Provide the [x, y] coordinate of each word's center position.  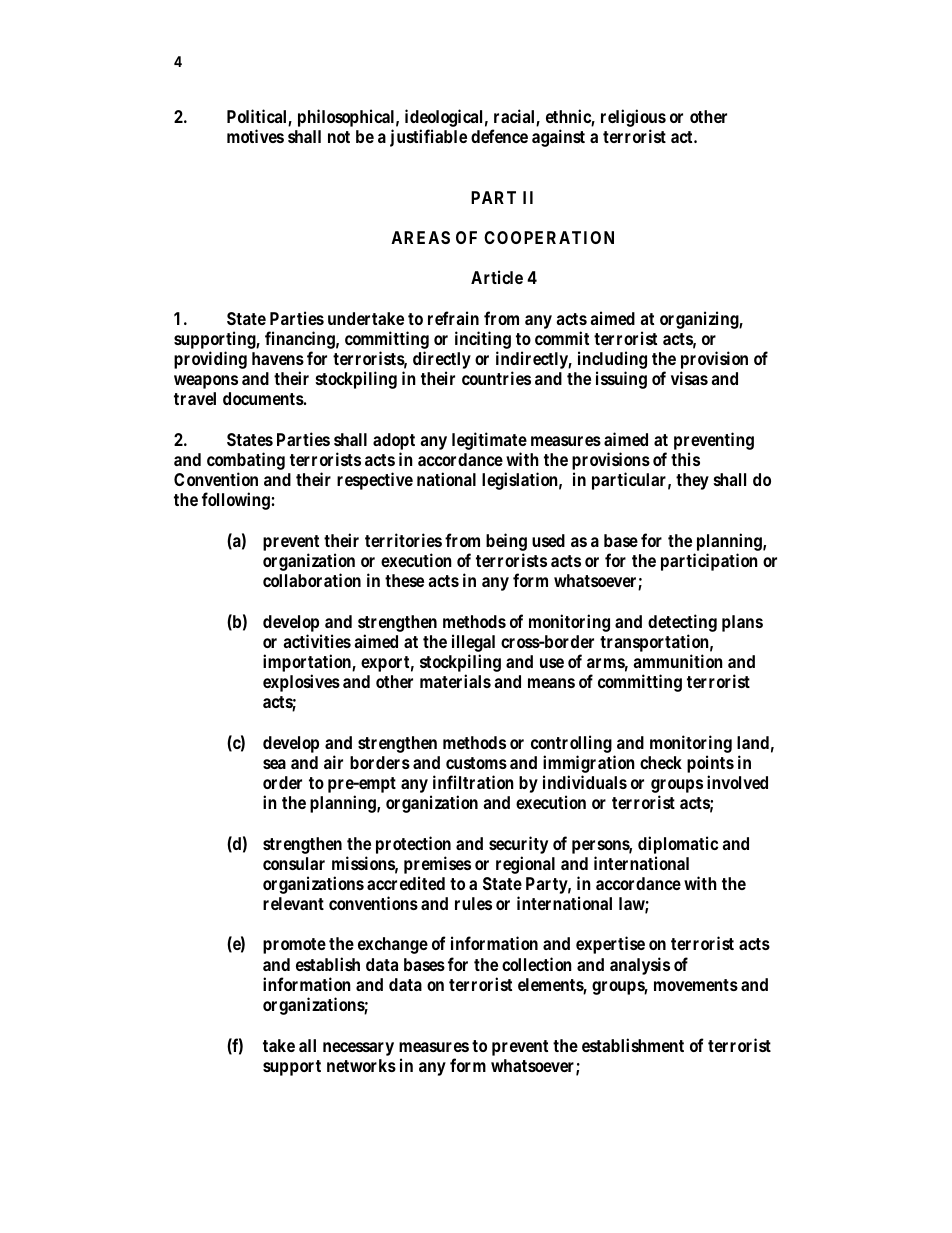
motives [255, 136]
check [661, 762]
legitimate [489, 442]
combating [246, 461]
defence [499, 136]
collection [537, 964]
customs [476, 763]
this [685, 459]
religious [633, 118]
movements [696, 985]
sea [274, 764]
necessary [358, 1049]
